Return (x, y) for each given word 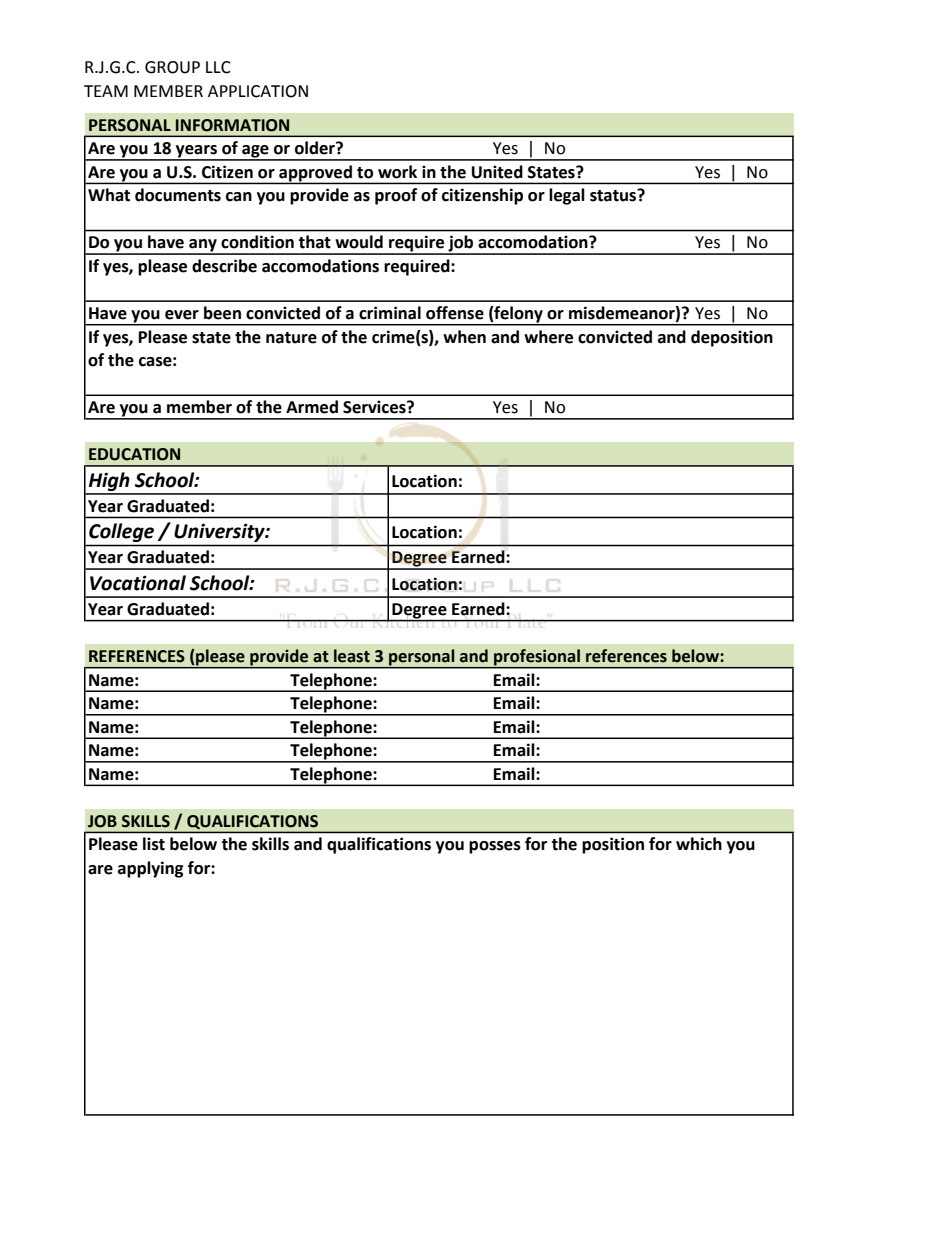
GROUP (172, 67)
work (397, 172)
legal (567, 196)
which (699, 844)
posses (495, 847)
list (154, 844)
